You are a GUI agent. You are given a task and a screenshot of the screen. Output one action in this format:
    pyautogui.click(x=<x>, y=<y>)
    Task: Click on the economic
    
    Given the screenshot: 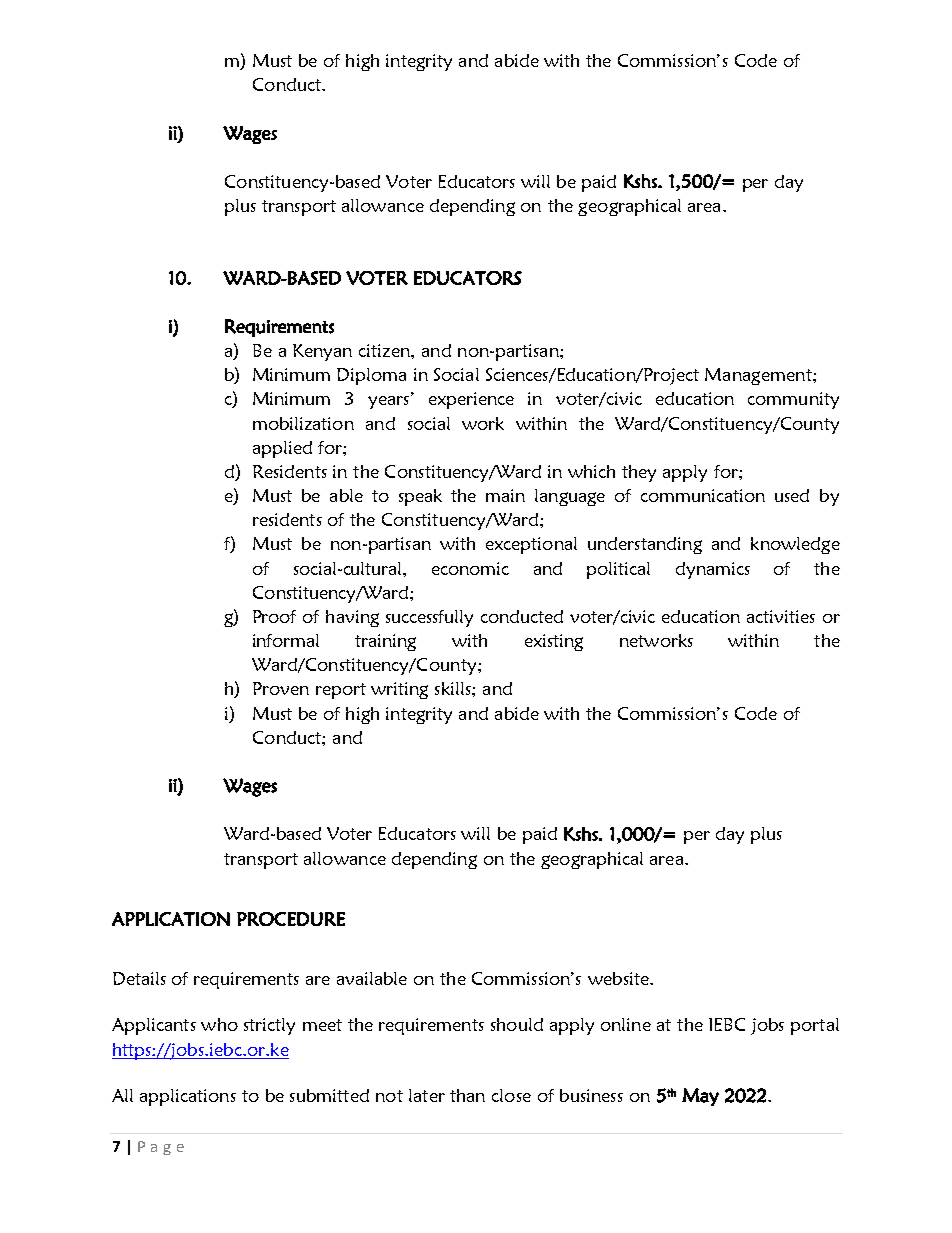 What is the action you would take?
    pyautogui.click(x=470, y=568)
